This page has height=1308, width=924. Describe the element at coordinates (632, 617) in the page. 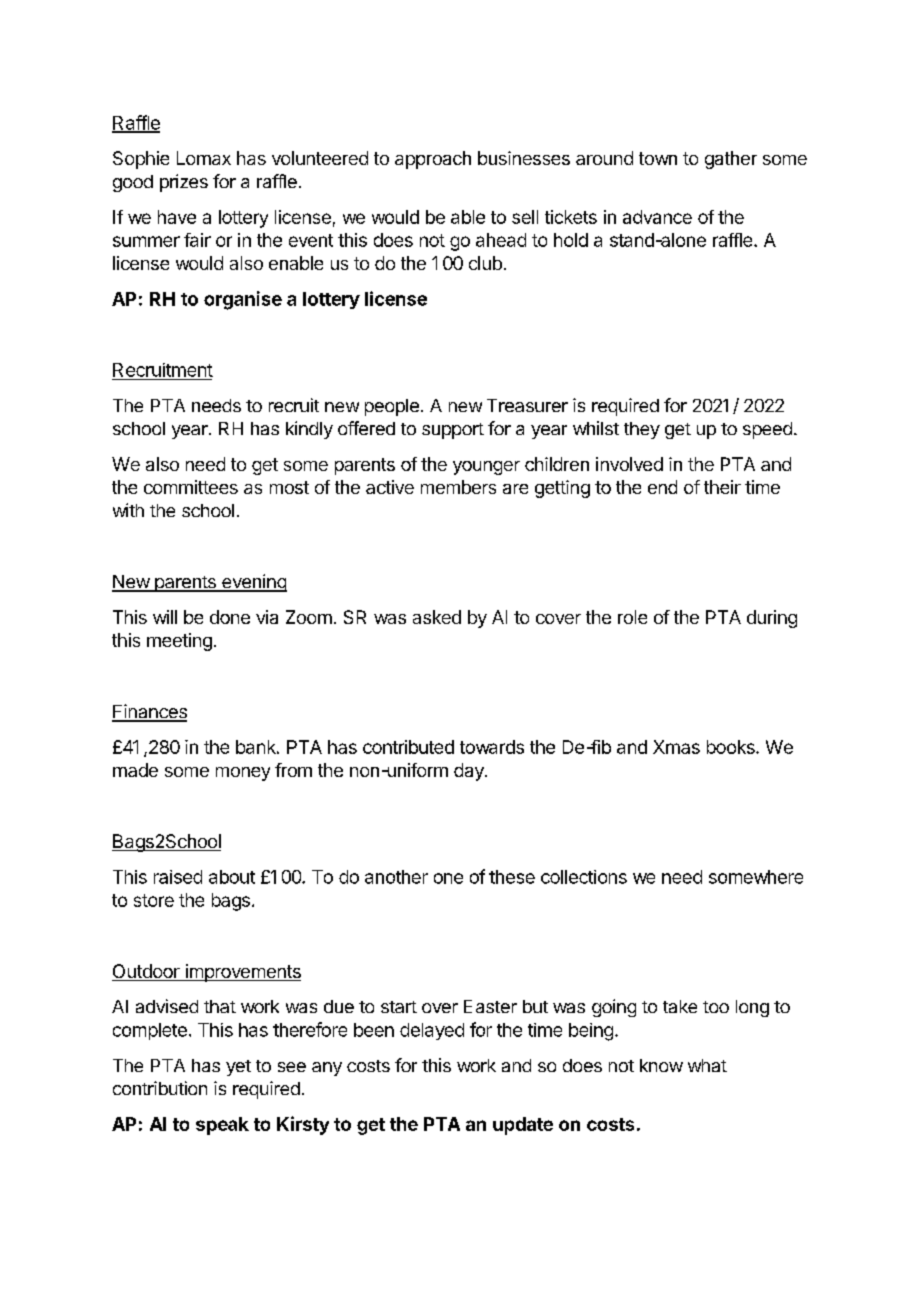

I see `role` at that location.
